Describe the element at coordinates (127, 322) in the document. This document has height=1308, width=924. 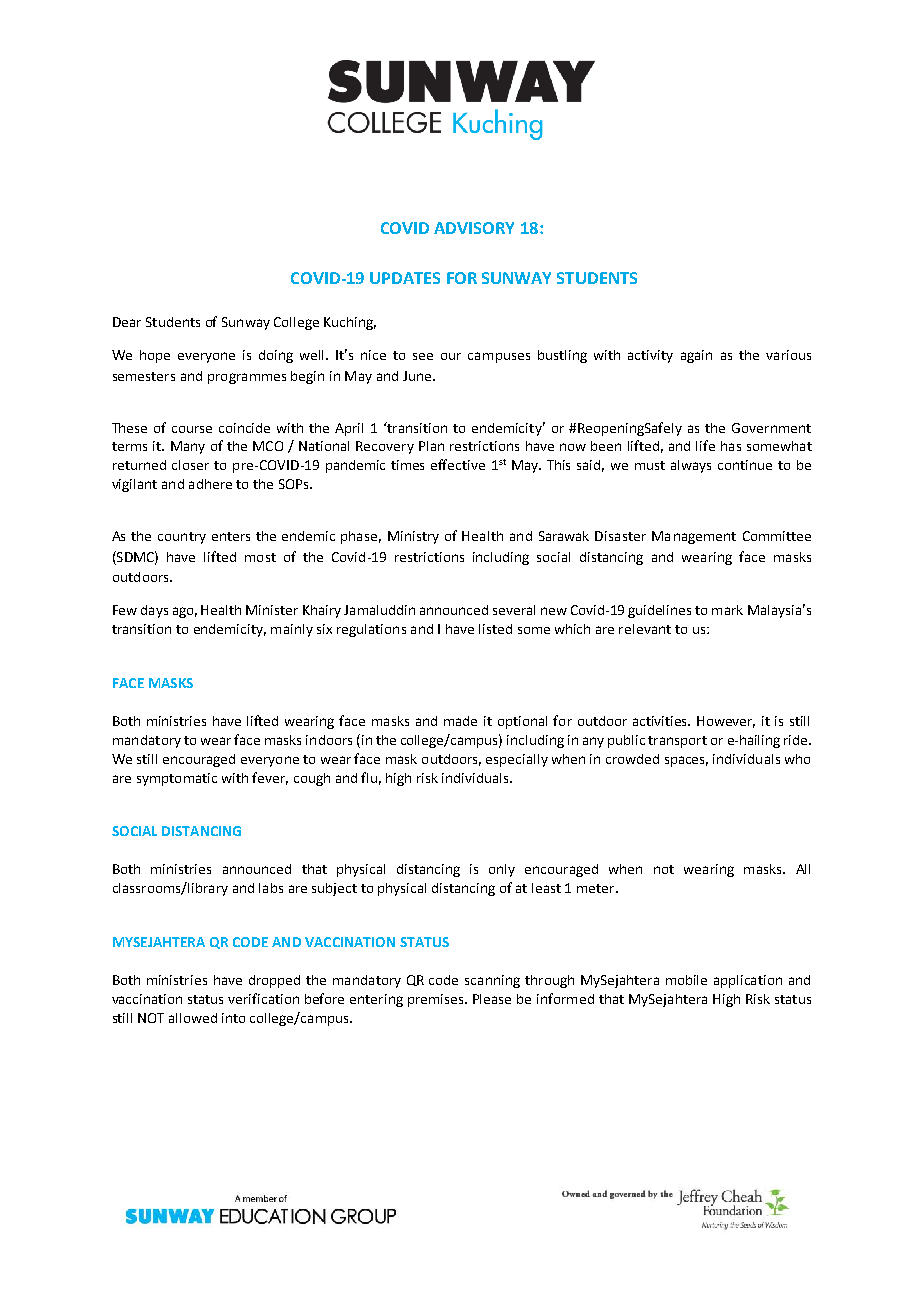
I see `Dear` at that location.
